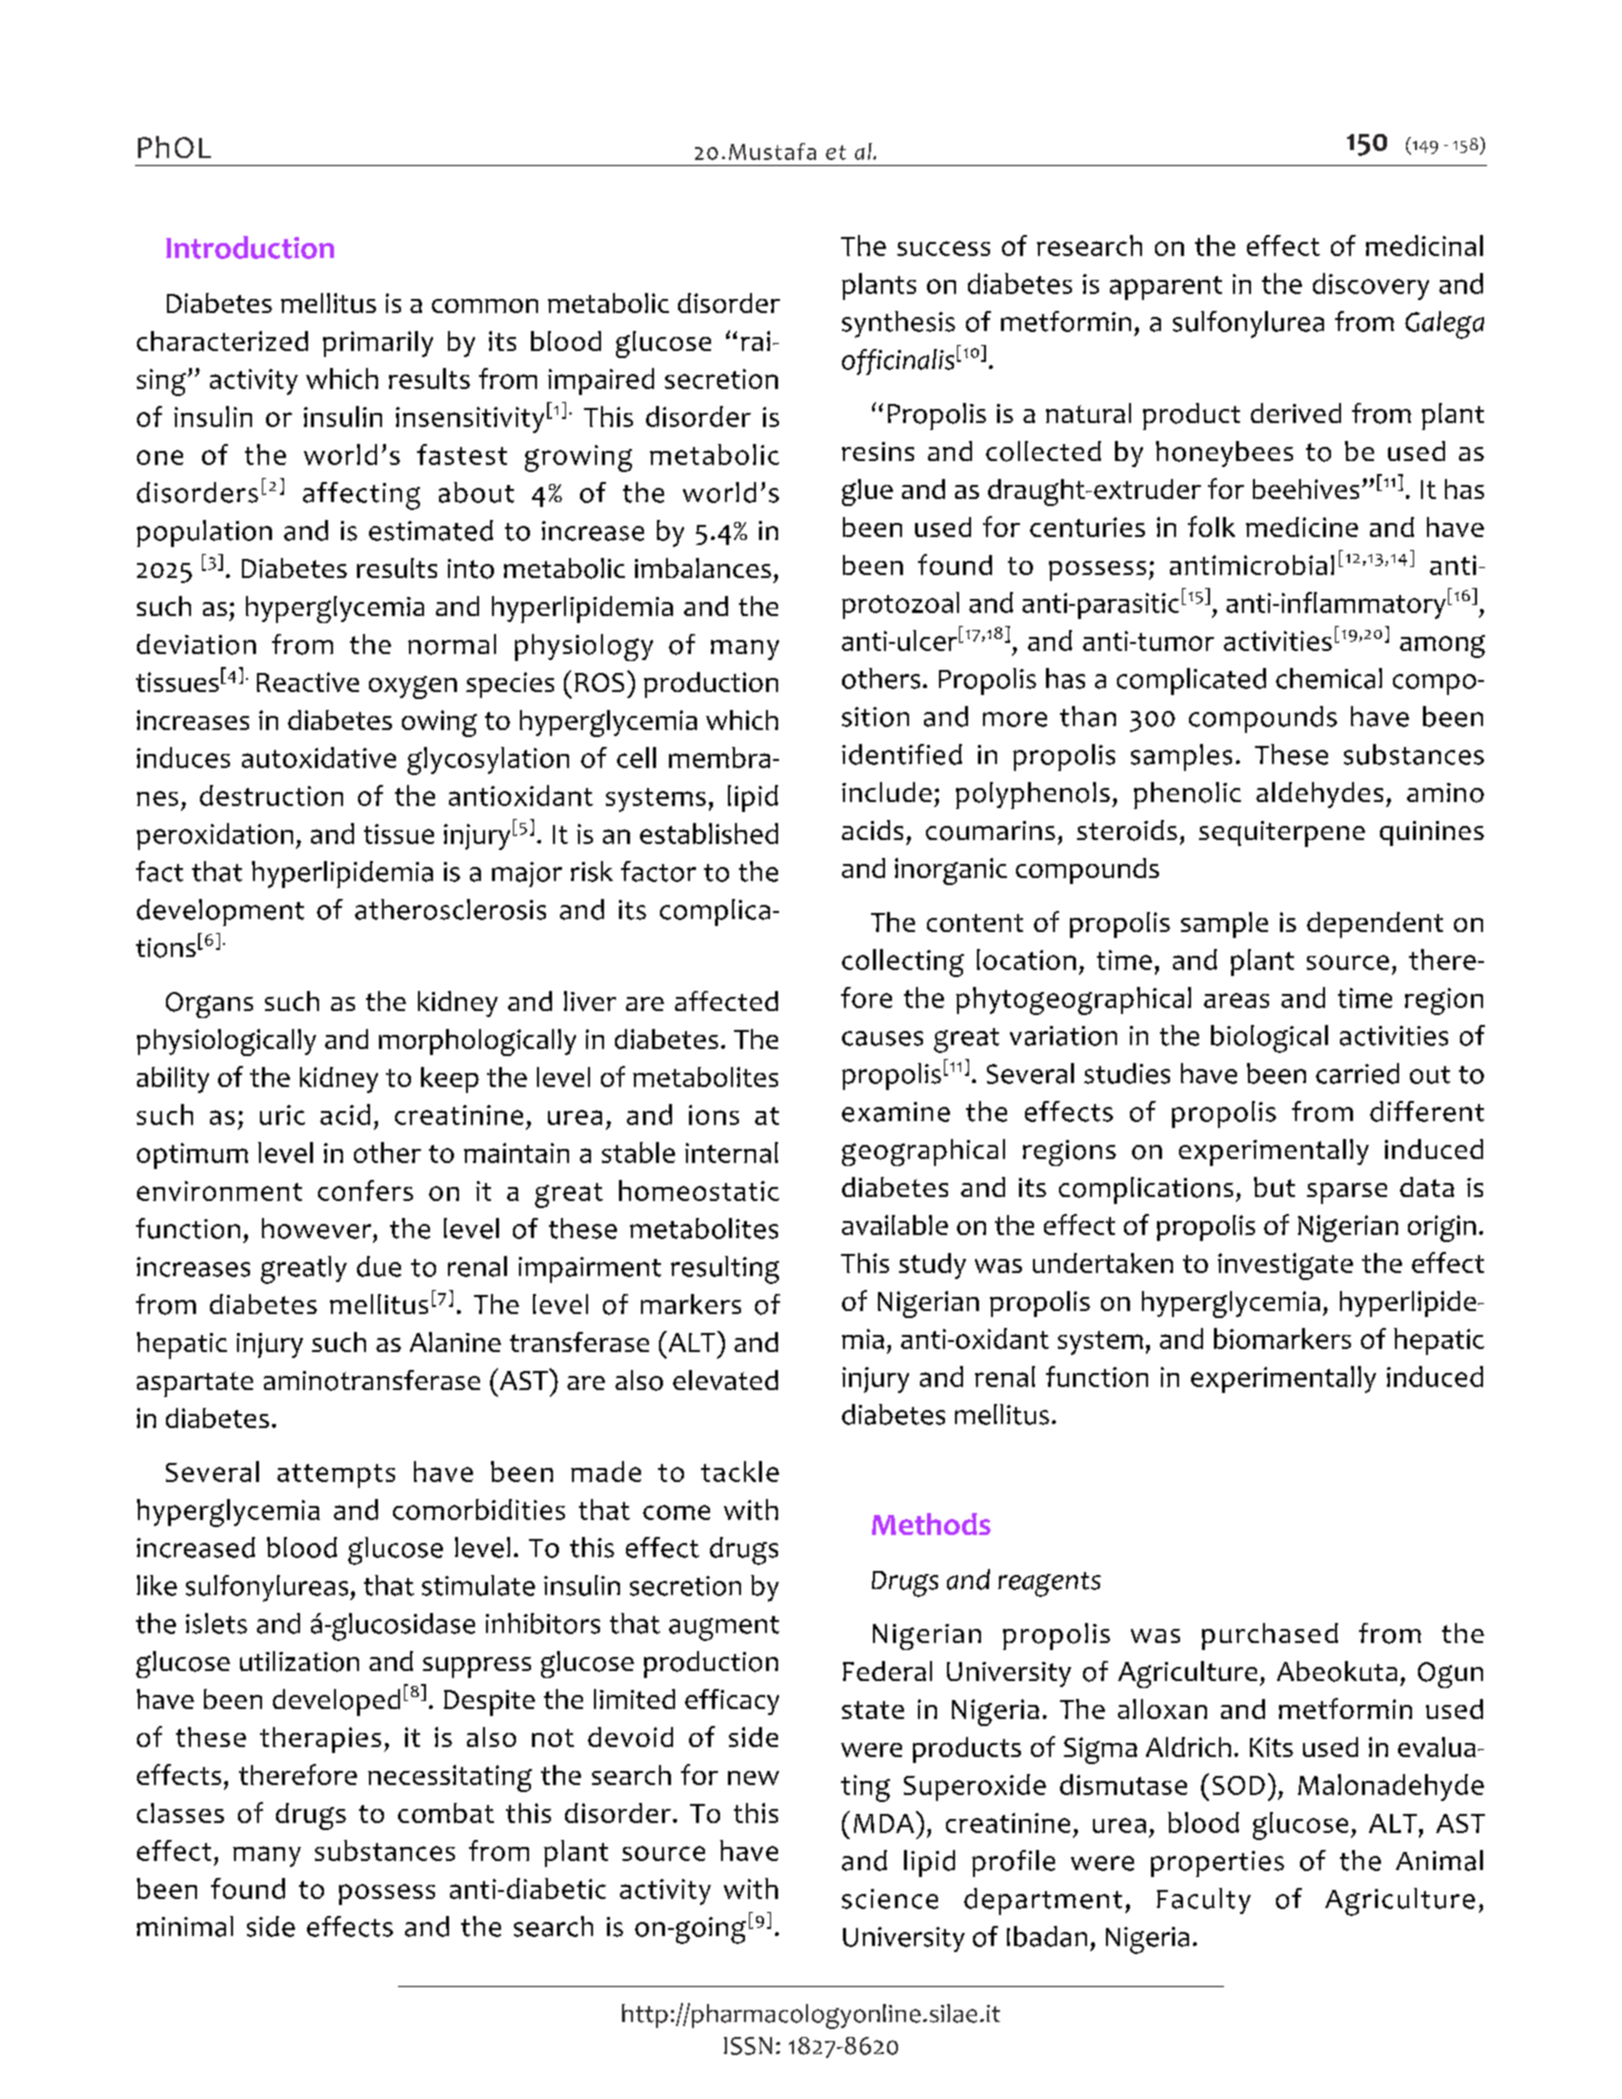  I want to click on investigate, so click(1285, 1266).
